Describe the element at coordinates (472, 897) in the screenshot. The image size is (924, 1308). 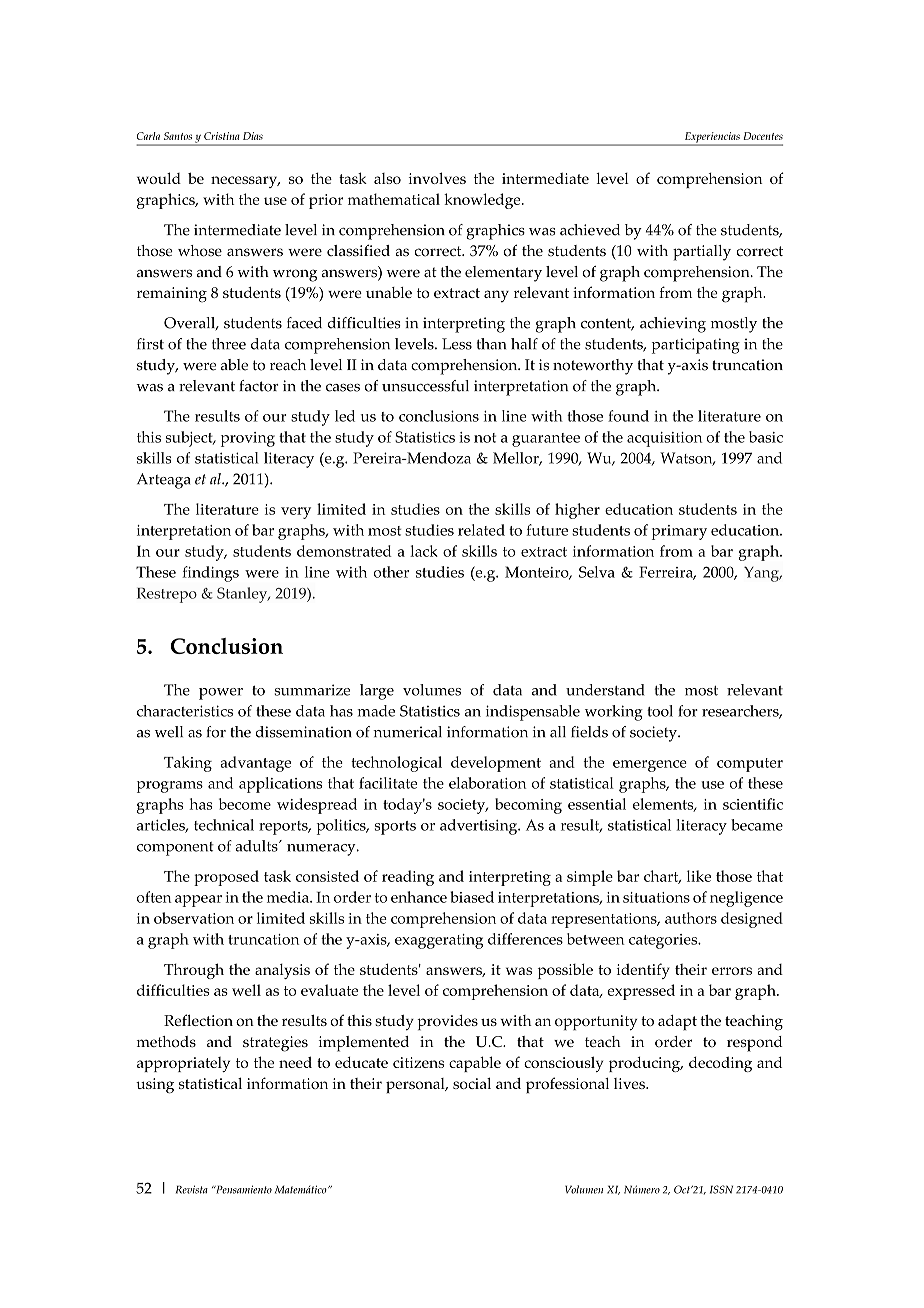
I see `biased` at that location.
